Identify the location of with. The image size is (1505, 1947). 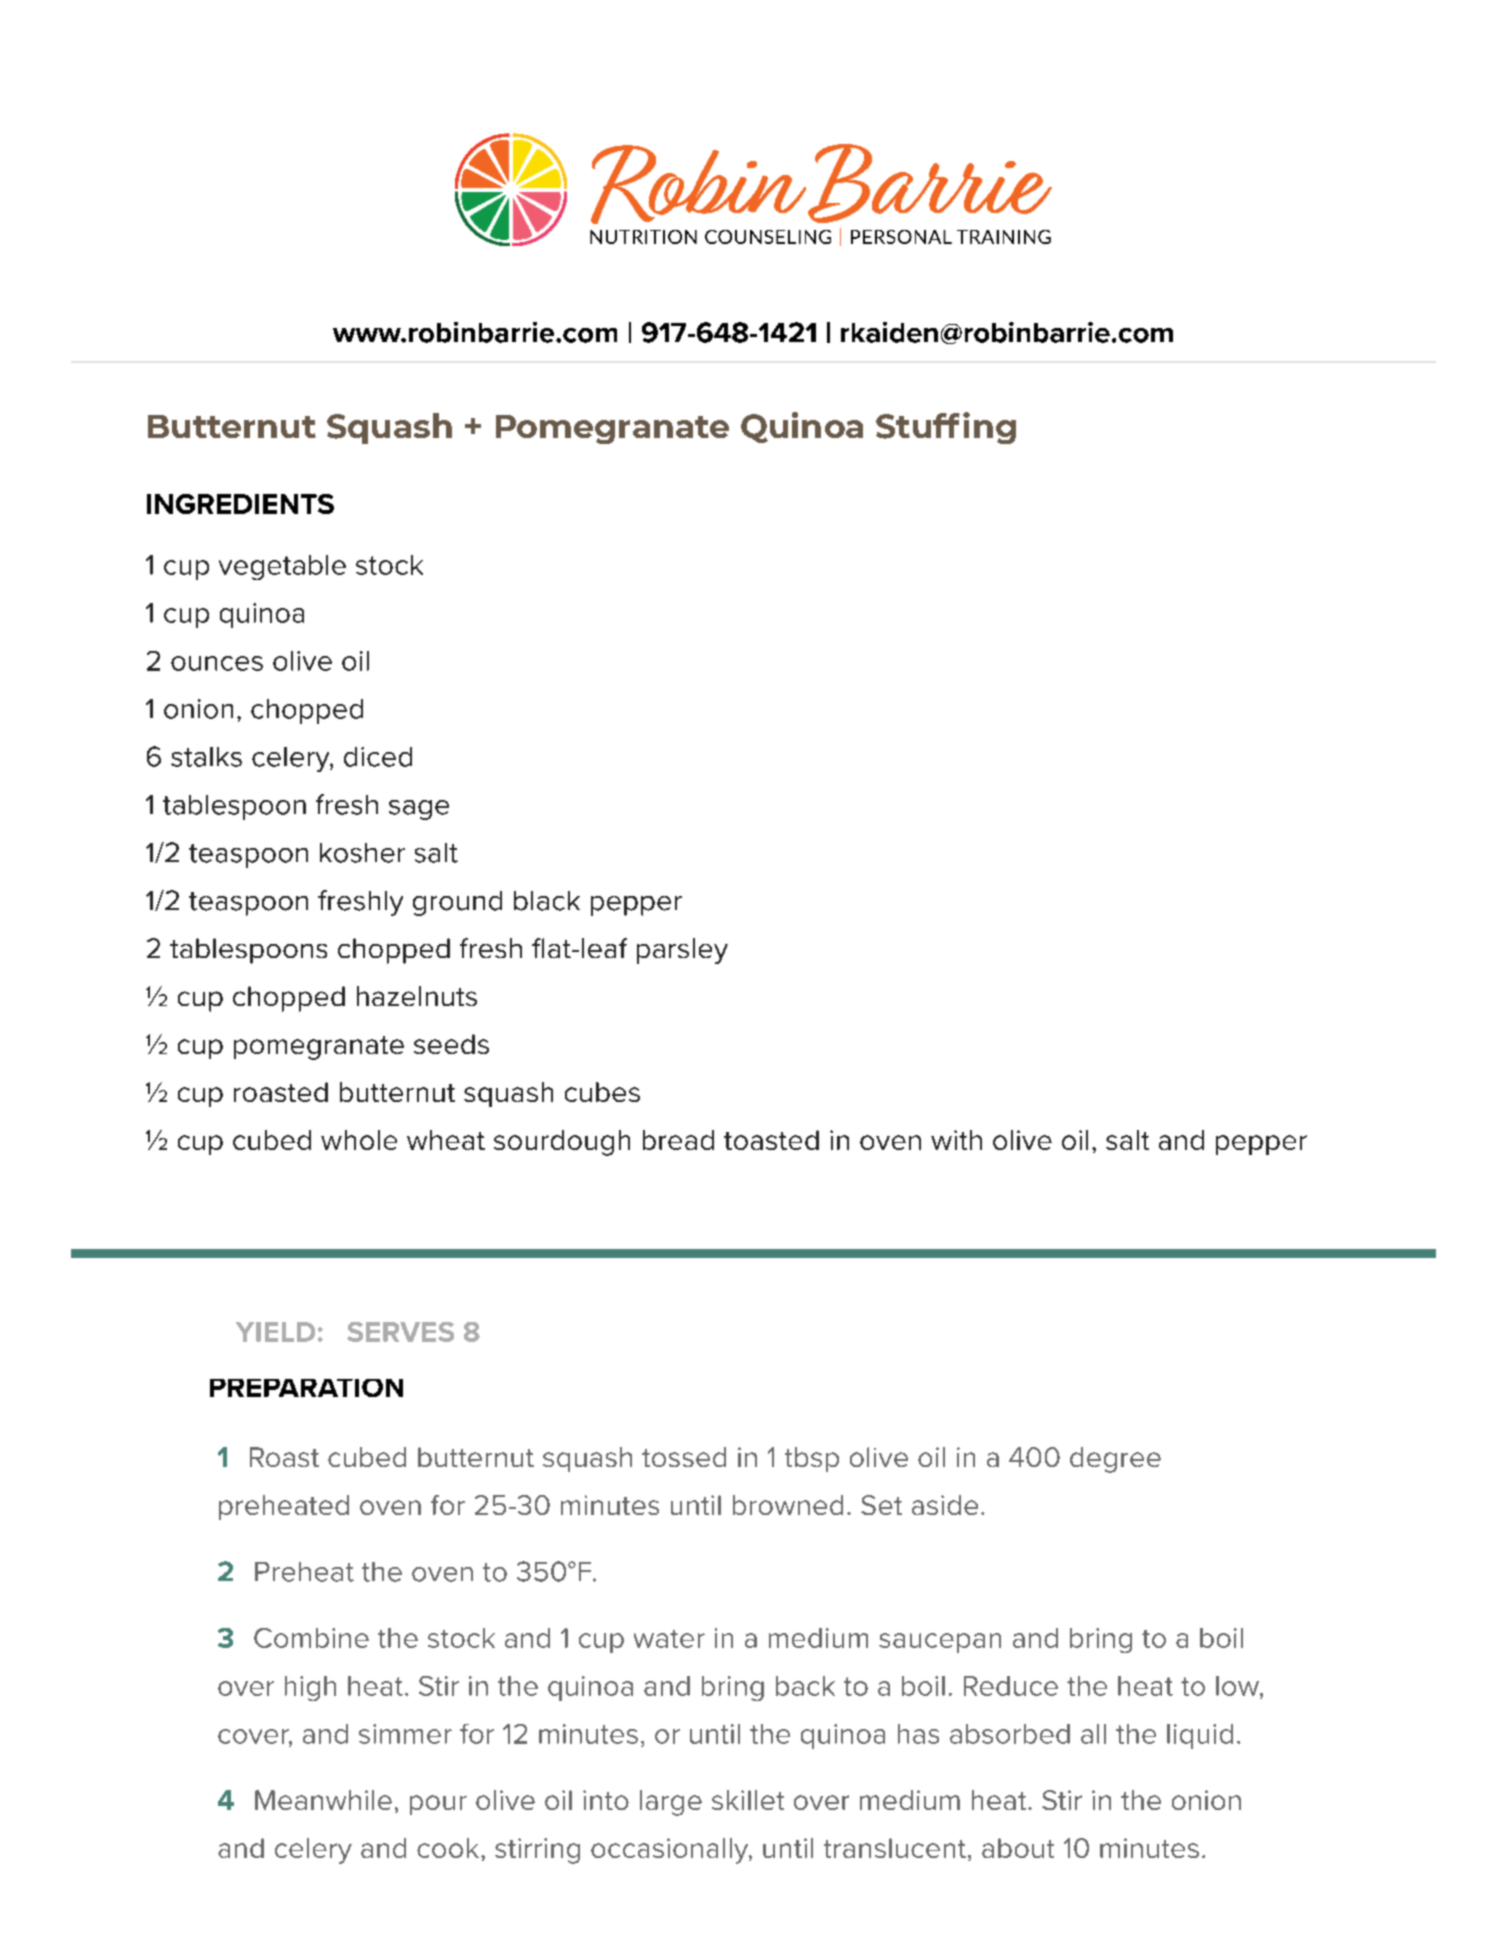
(956, 1140).
